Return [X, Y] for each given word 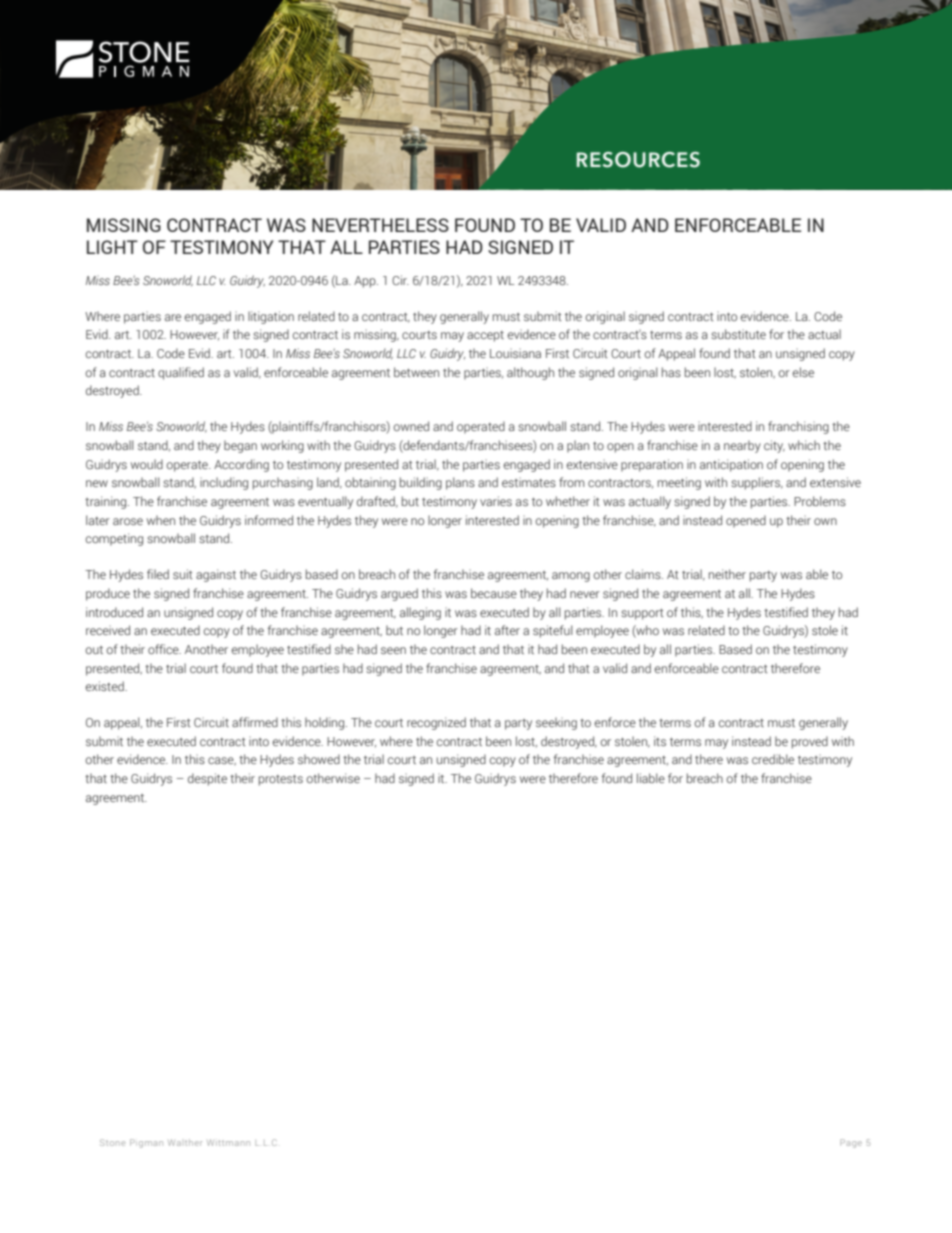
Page [851, 1143]
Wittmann [228, 1142]
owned [411, 426]
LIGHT [112, 247]
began [240, 446]
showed [319, 759]
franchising [798, 427]
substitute [738, 334]
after [507, 630]
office [164, 649]
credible [773, 759]
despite [207, 779]
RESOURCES [638, 160]
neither [727, 574]
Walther [185, 1142]
